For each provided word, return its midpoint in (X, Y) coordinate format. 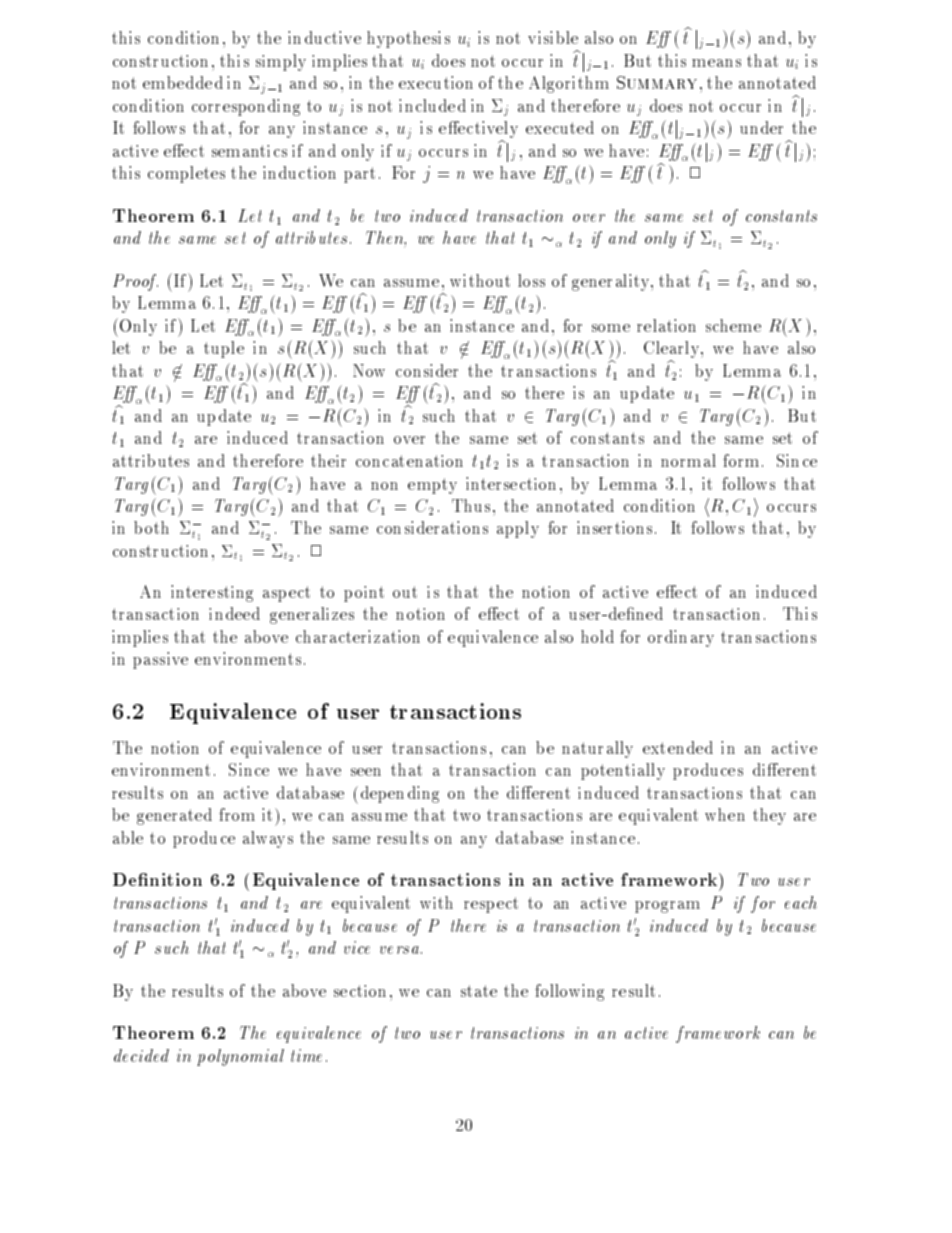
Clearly (673, 349)
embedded (183, 82)
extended (678, 747)
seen (366, 772)
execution (436, 82)
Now (369, 370)
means (716, 63)
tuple (224, 349)
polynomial (240, 1057)
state (479, 991)
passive (160, 660)
